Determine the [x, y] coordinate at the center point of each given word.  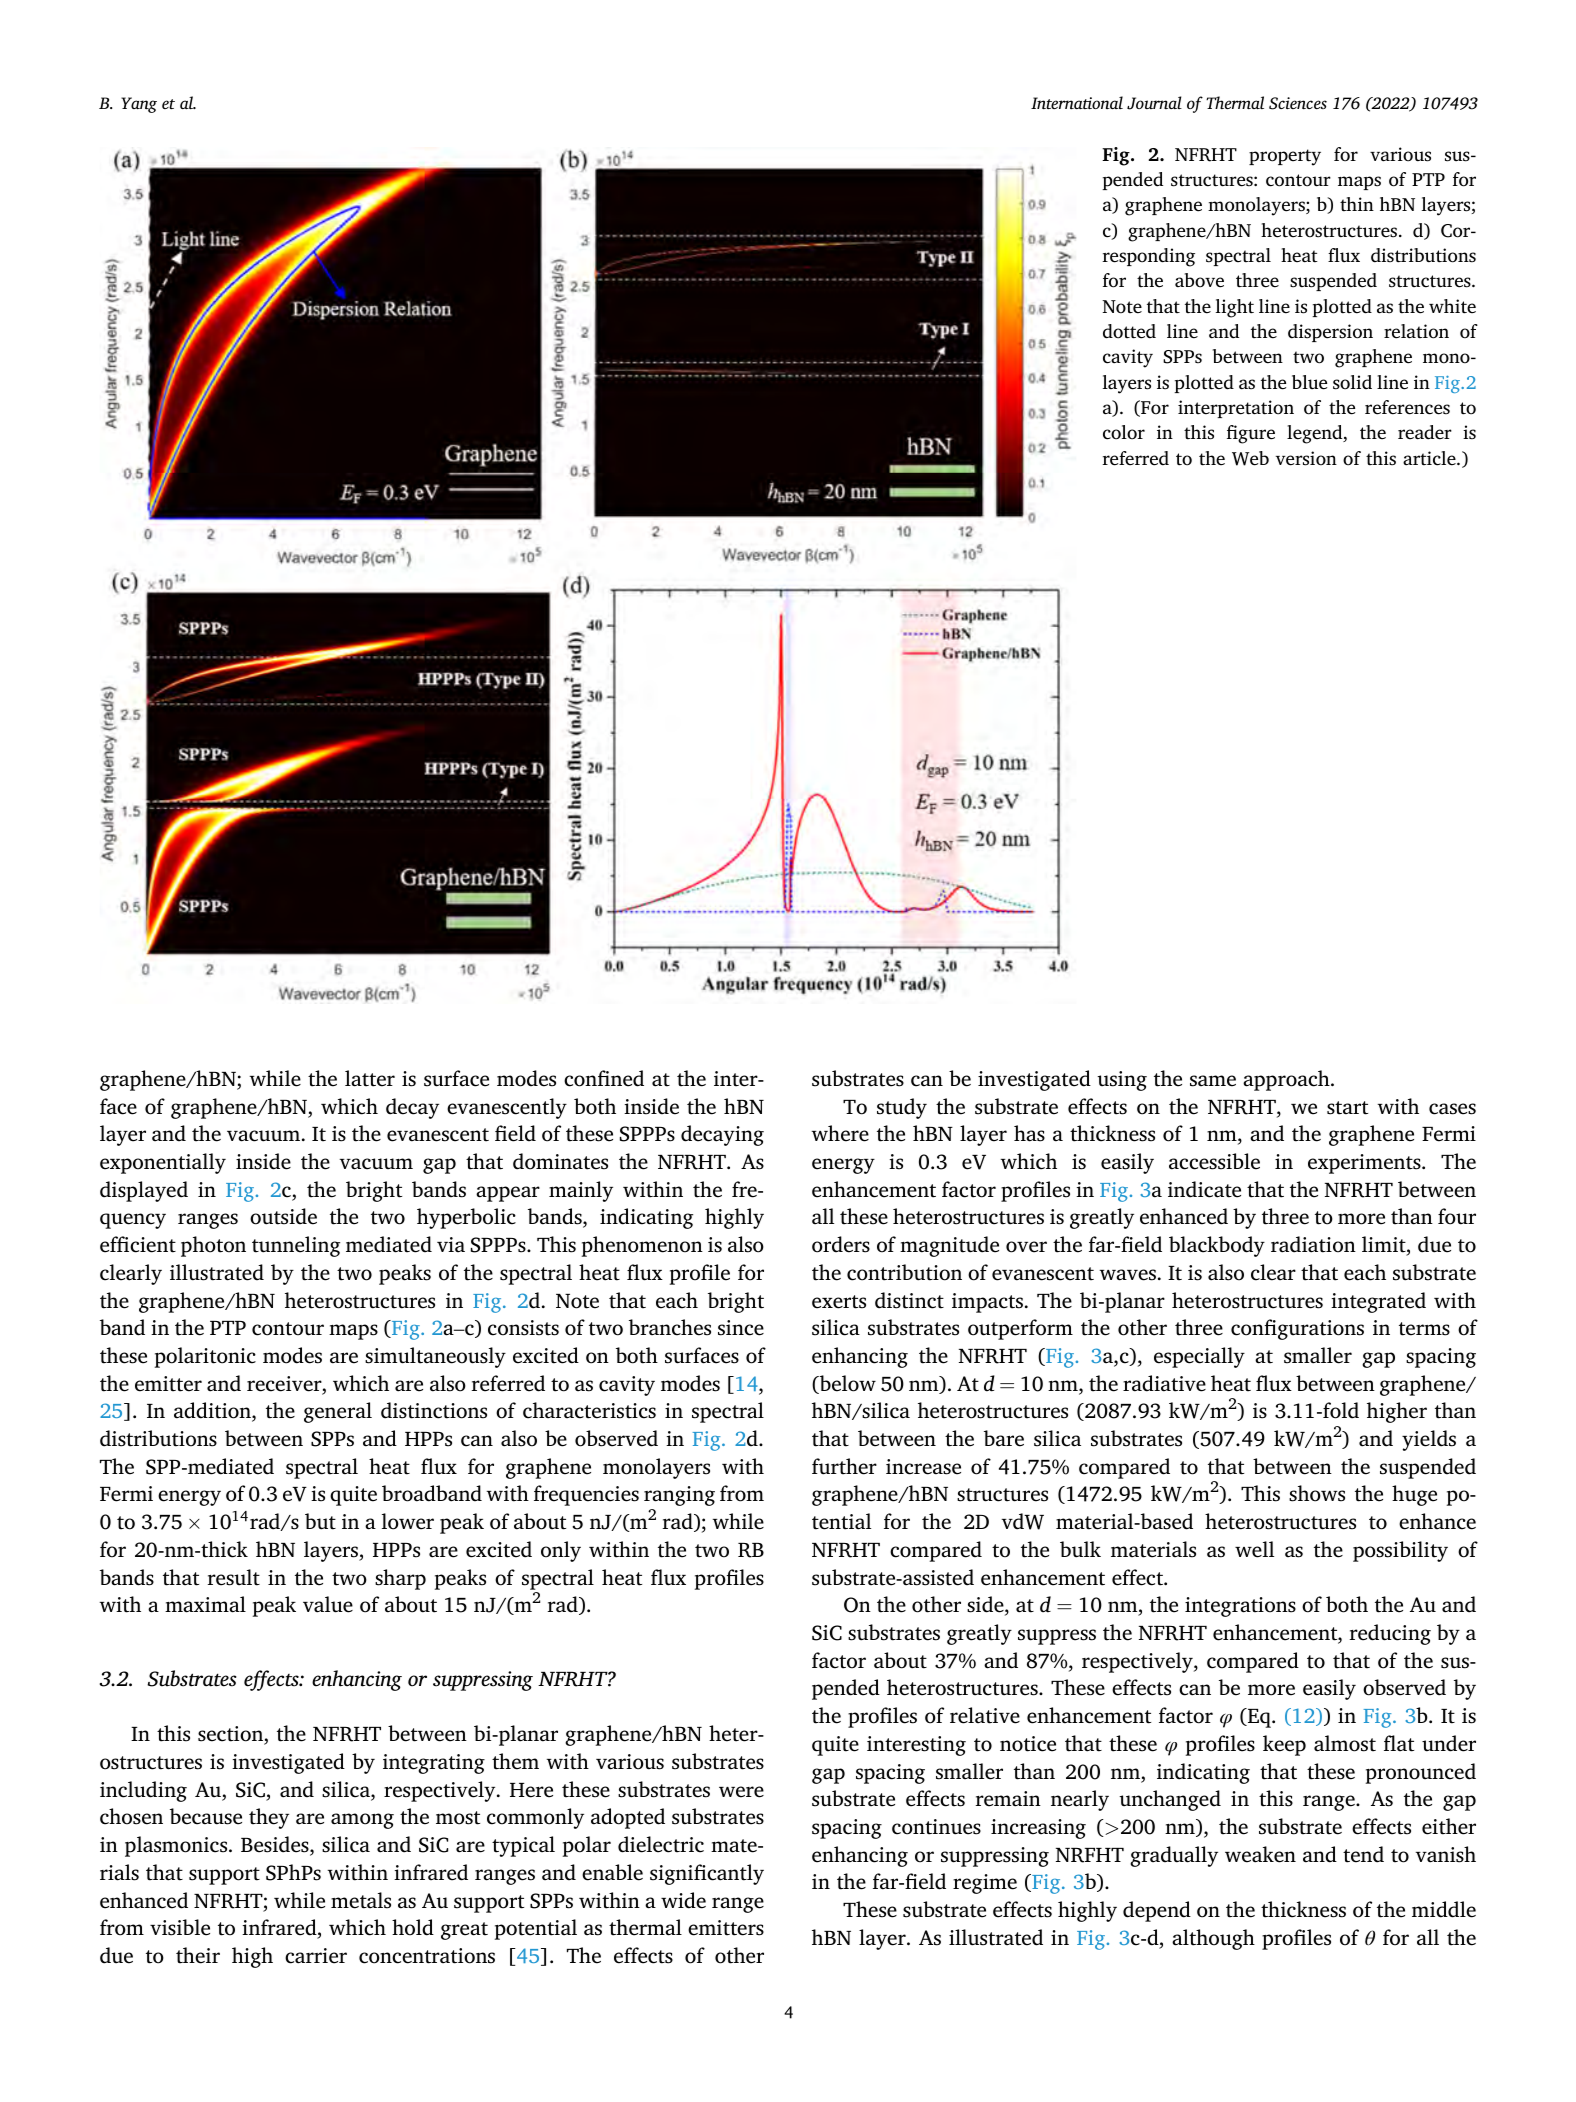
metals [361, 1900]
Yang [139, 105]
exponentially [163, 1163]
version [1306, 458]
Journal [1154, 103]
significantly [707, 1874]
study [902, 1108]
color [1124, 432]
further [844, 1466]
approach [1287, 1080]
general [338, 1412]
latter [370, 1078]
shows [1317, 1493]
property [1285, 157]
